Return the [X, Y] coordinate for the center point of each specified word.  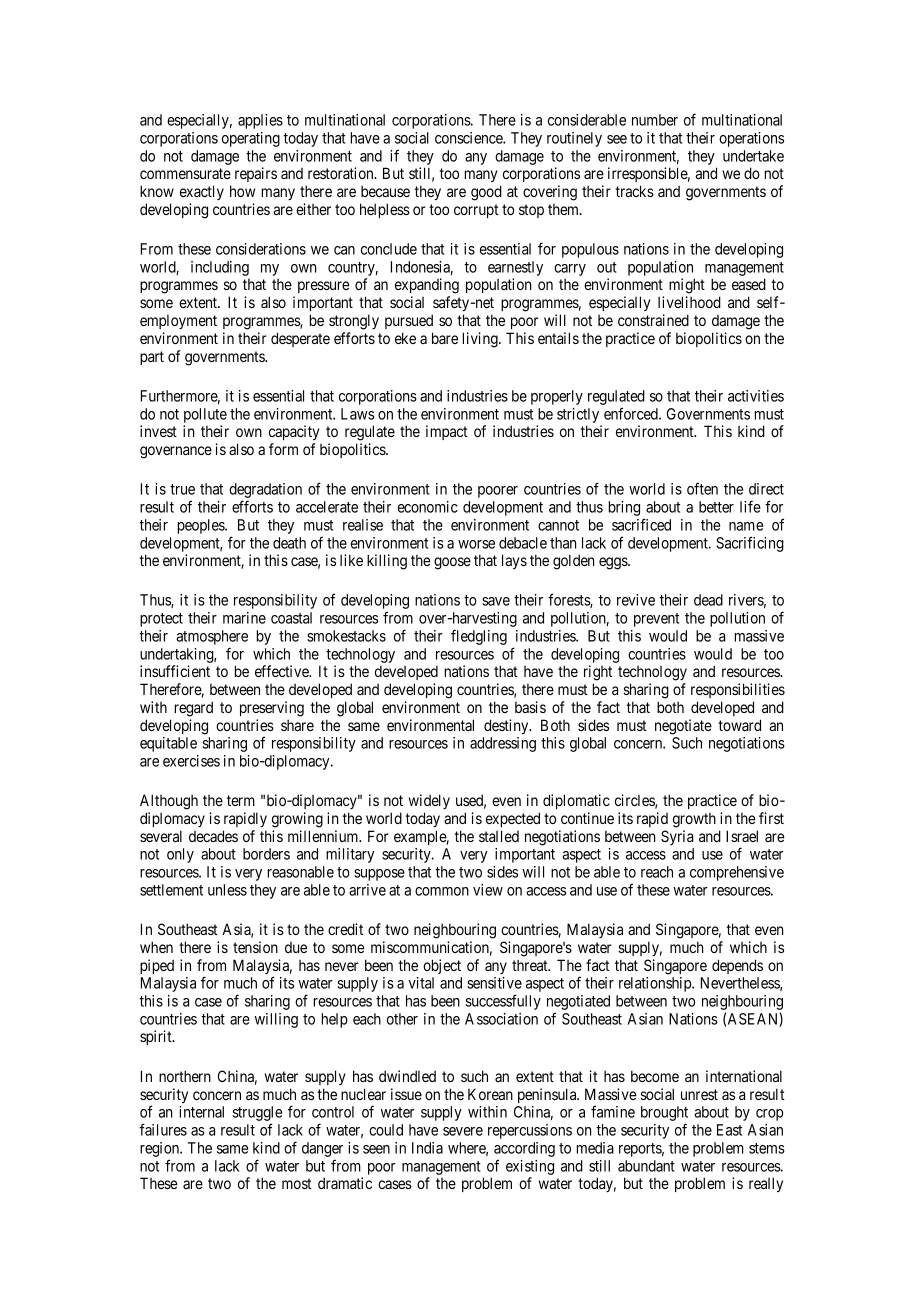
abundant [646, 1166]
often [702, 488]
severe [463, 1131]
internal [201, 1112]
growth [694, 820]
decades [213, 836]
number [655, 120]
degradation [265, 492]
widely [429, 801]
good [486, 193]
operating [251, 139]
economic [428, 507]
